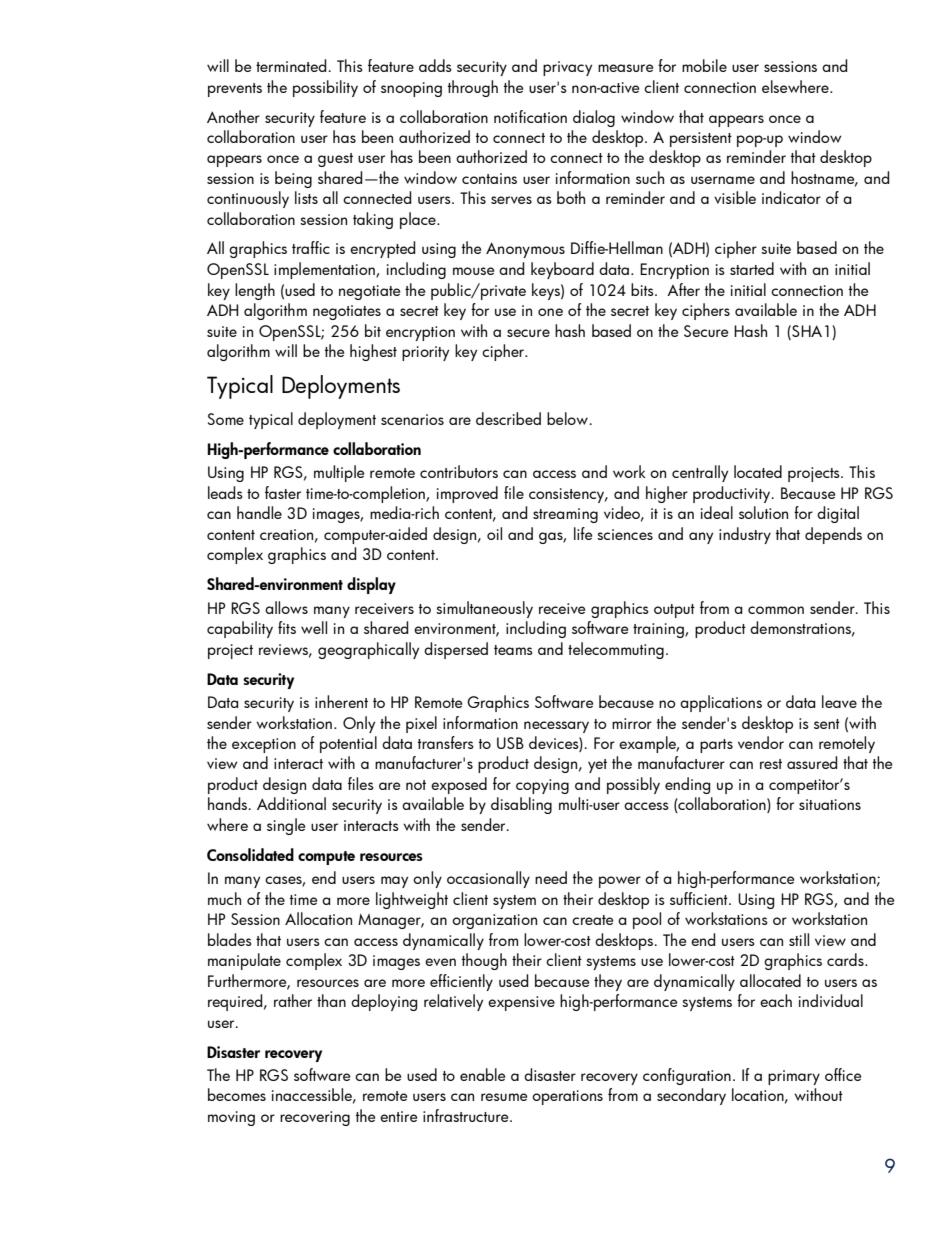 The width and height of the screenshot is (952, 1233). What do you see at coordinates (484, 609) in the screenshot?
I see `simultaneously` at bounding box center [484, 609].
